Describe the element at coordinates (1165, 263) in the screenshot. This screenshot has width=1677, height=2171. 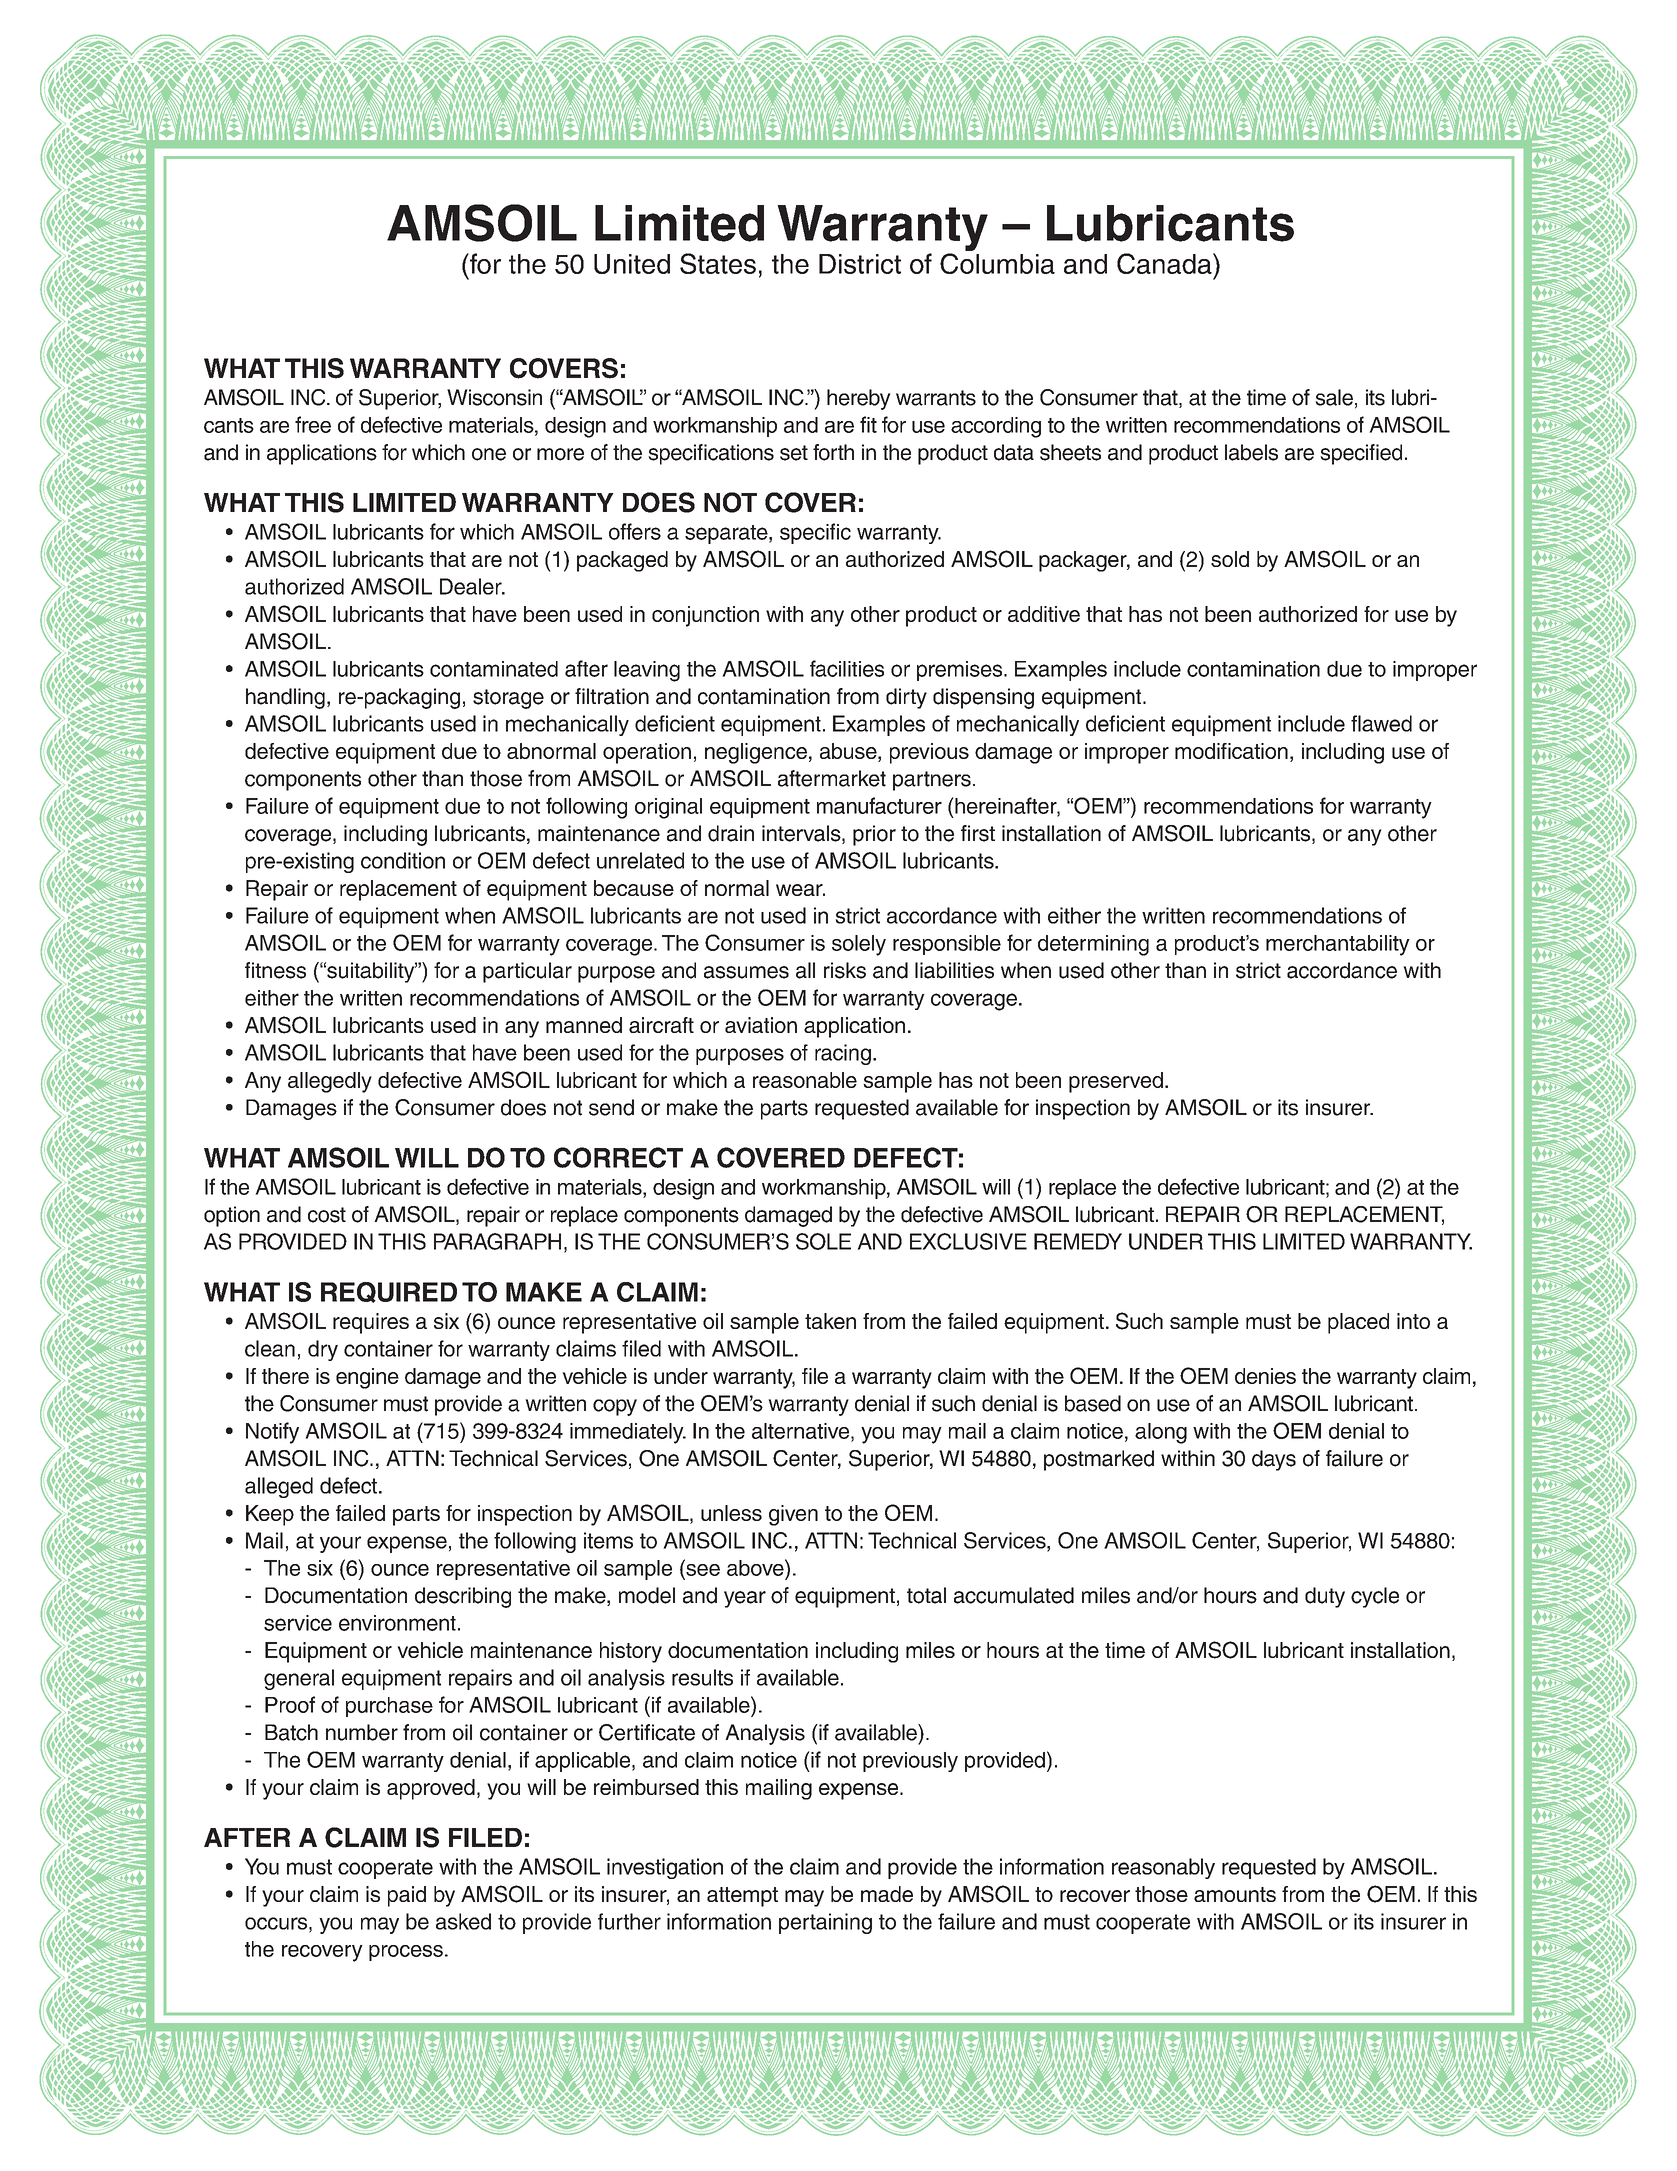
I see `Canada` at that location.
